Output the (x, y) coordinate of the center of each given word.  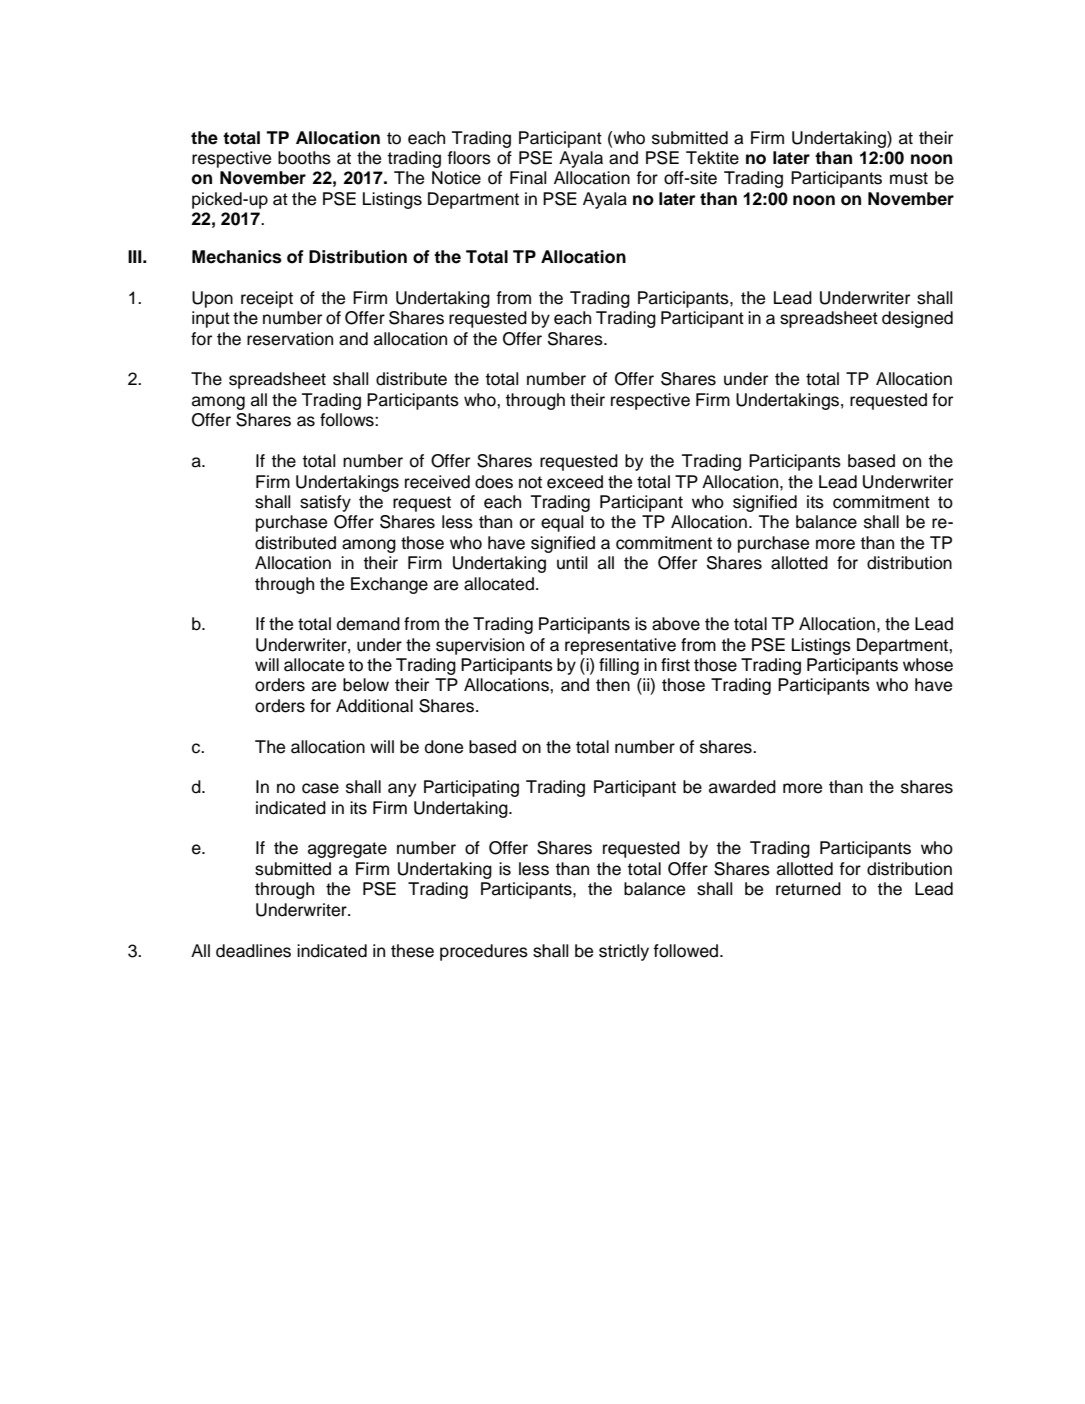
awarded (742, 787)
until (572, 563)
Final (528, 178)
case (320, 788)
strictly (624, 952)
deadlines (253, 951)
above (676, 624)
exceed (575, 482)
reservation (290, 339)
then (613, 685)
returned (808, 889)
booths (304, 158)
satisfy (325, 503)
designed (917, 319)
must (909, 178)
